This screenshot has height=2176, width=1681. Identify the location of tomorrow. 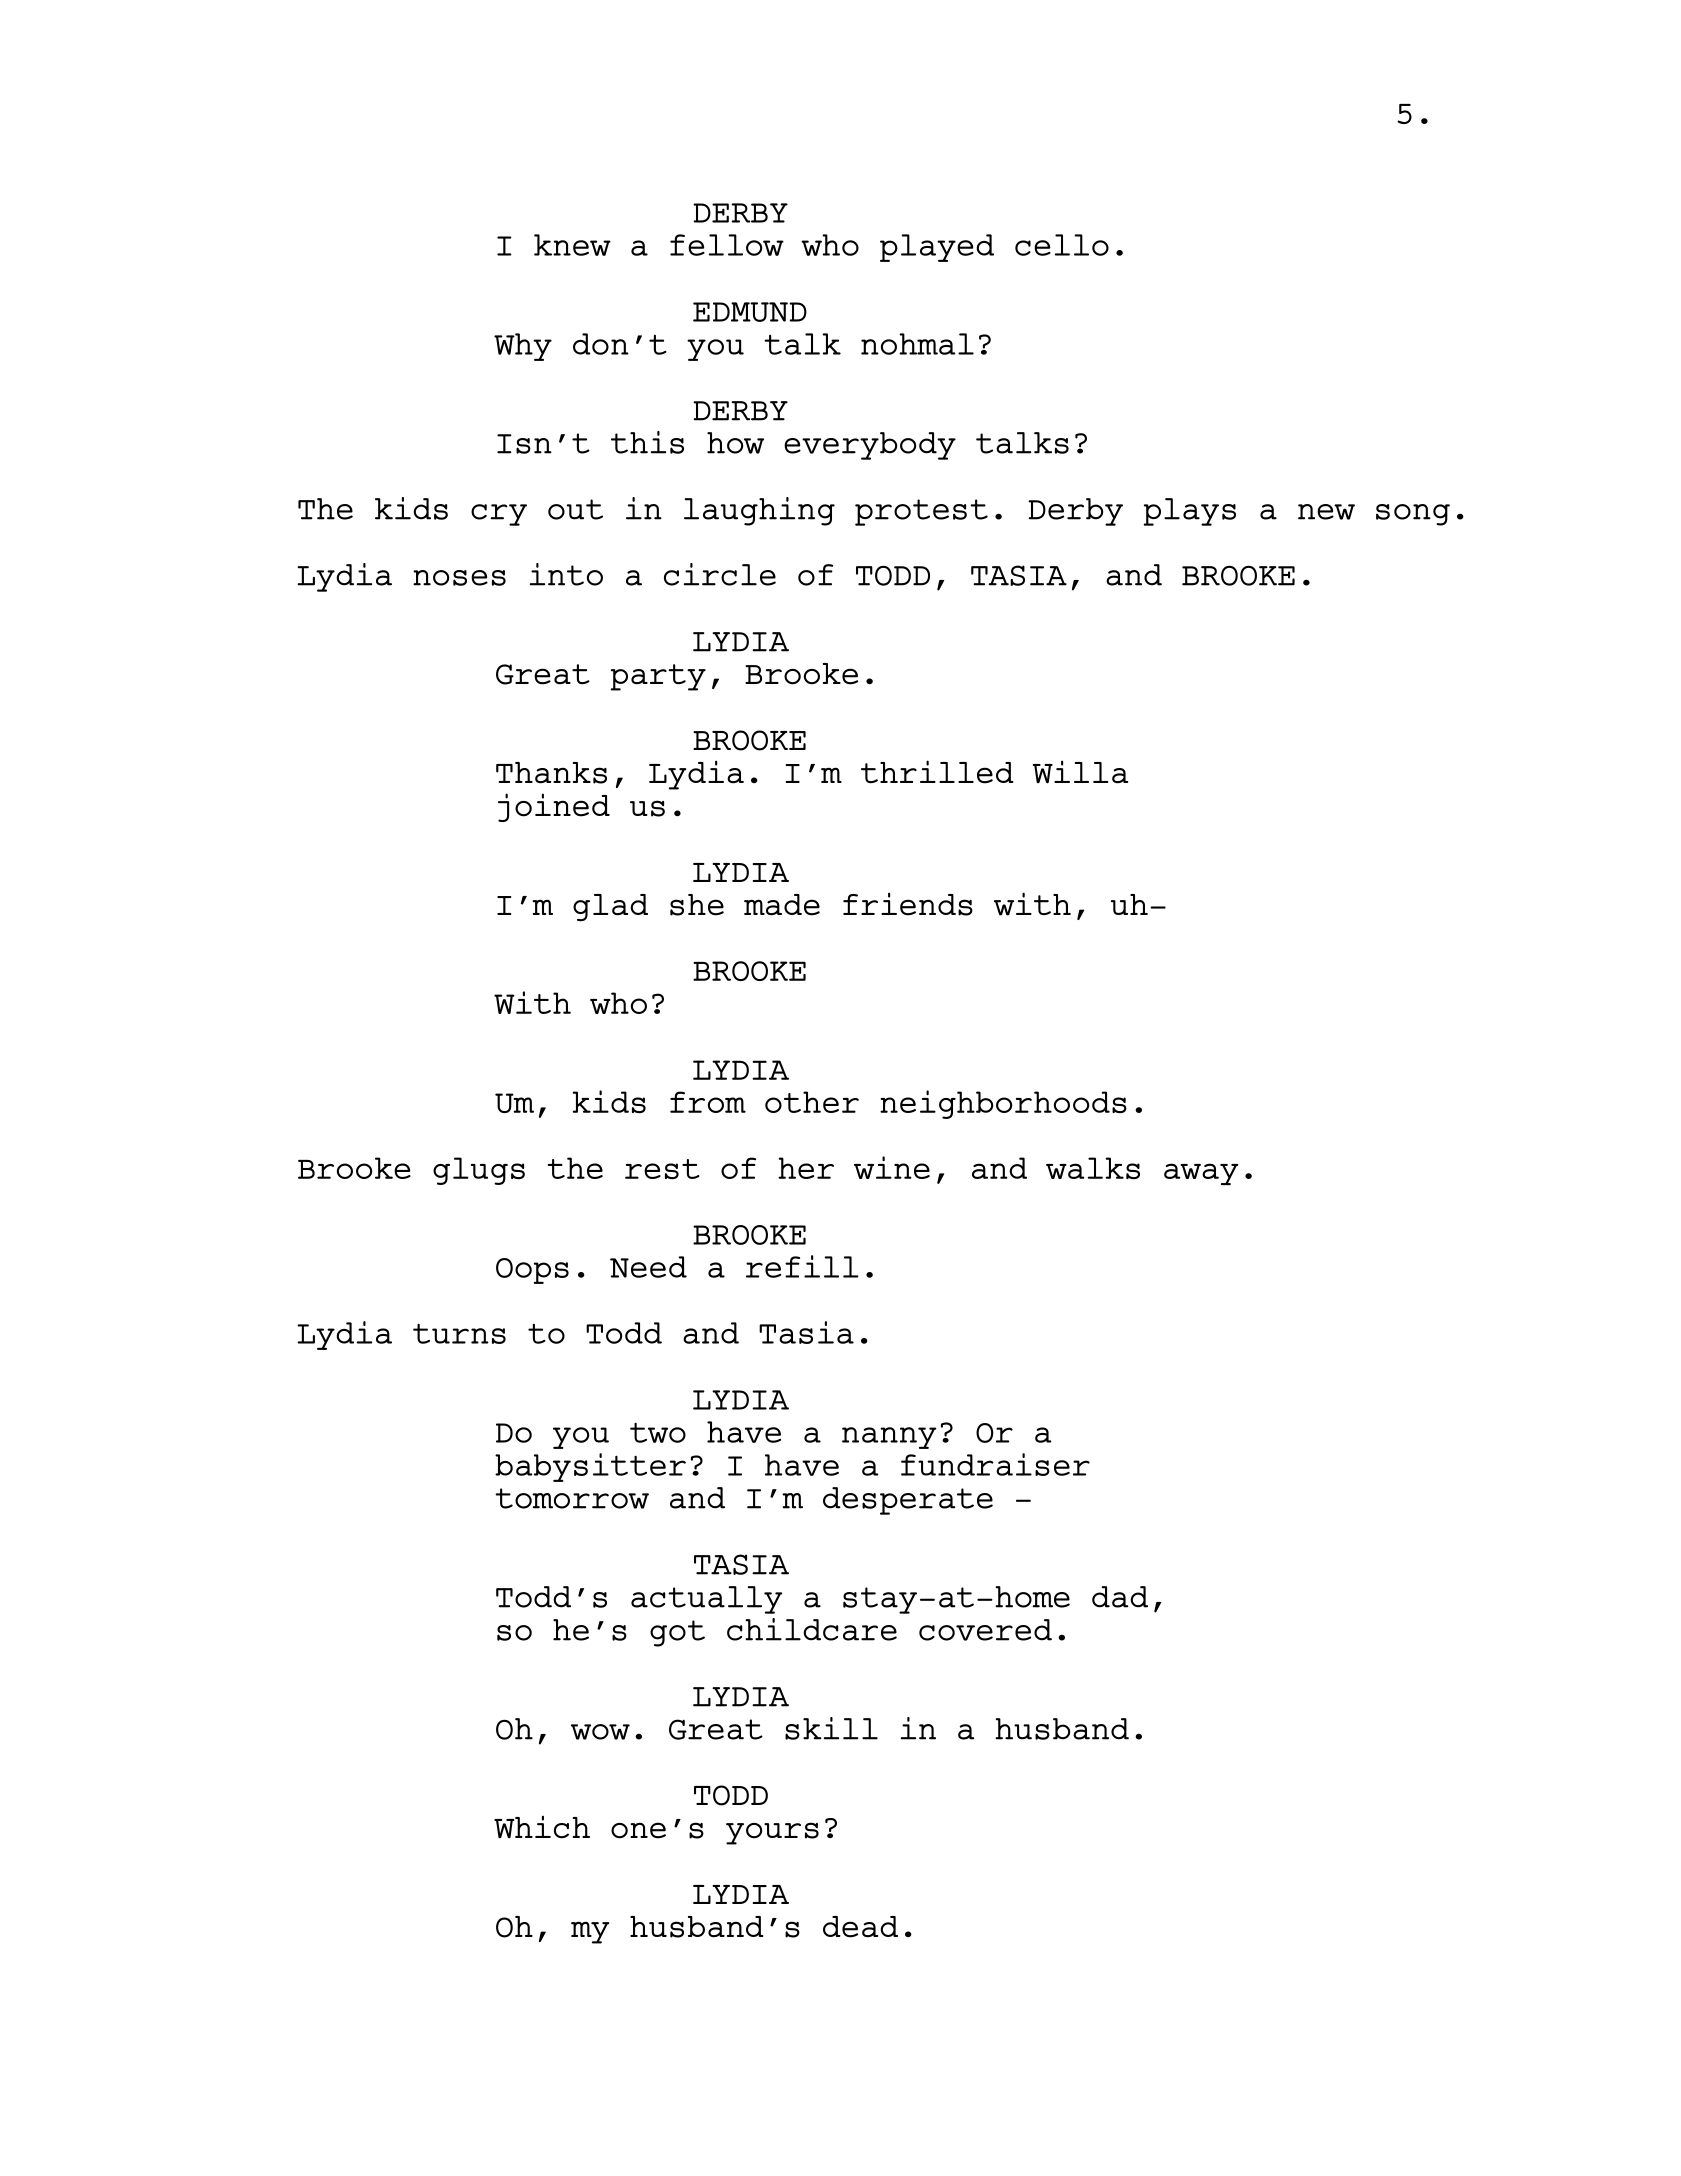
(572, 1498).
